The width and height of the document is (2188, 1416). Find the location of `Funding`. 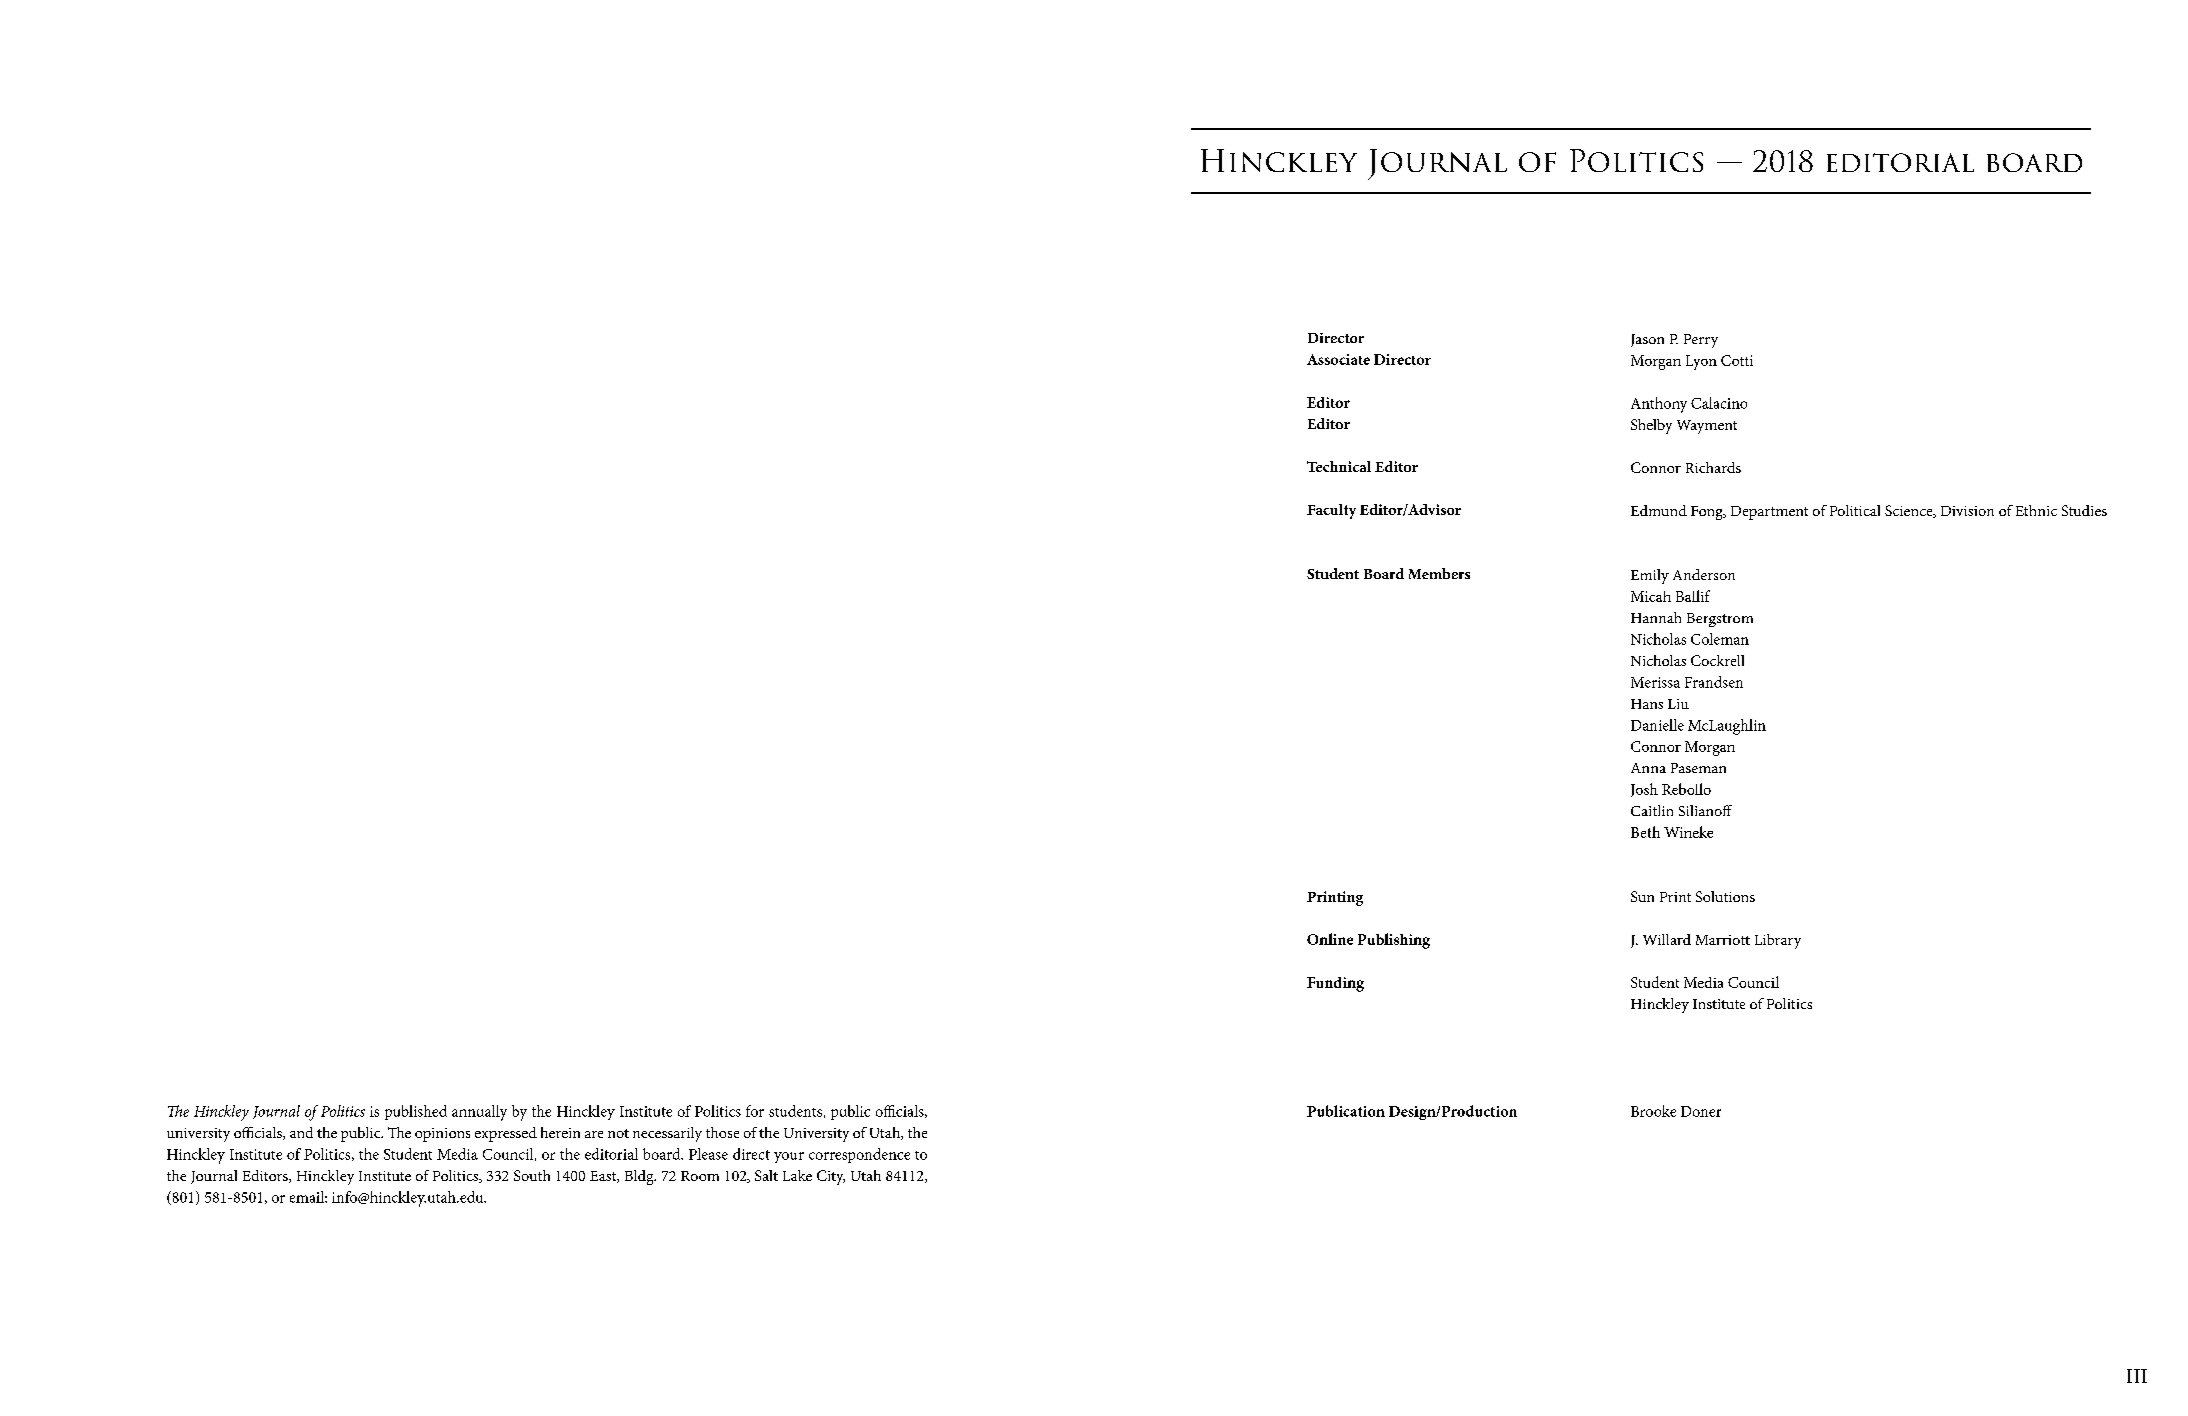

Funding is located at coordinates (1335, 984).
